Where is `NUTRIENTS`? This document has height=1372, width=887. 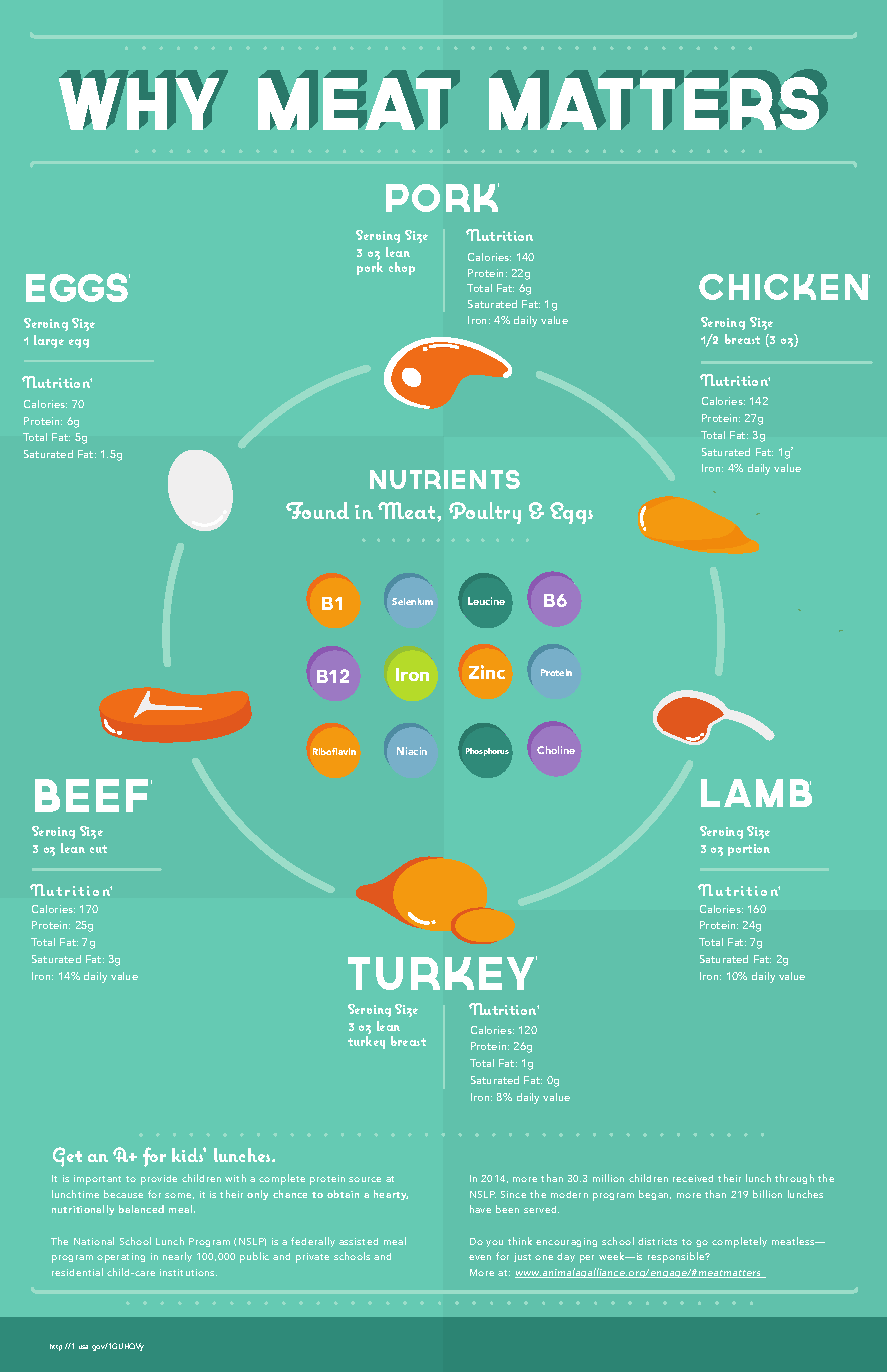
NUTRIENTS is located at coordinates (445, 479).
